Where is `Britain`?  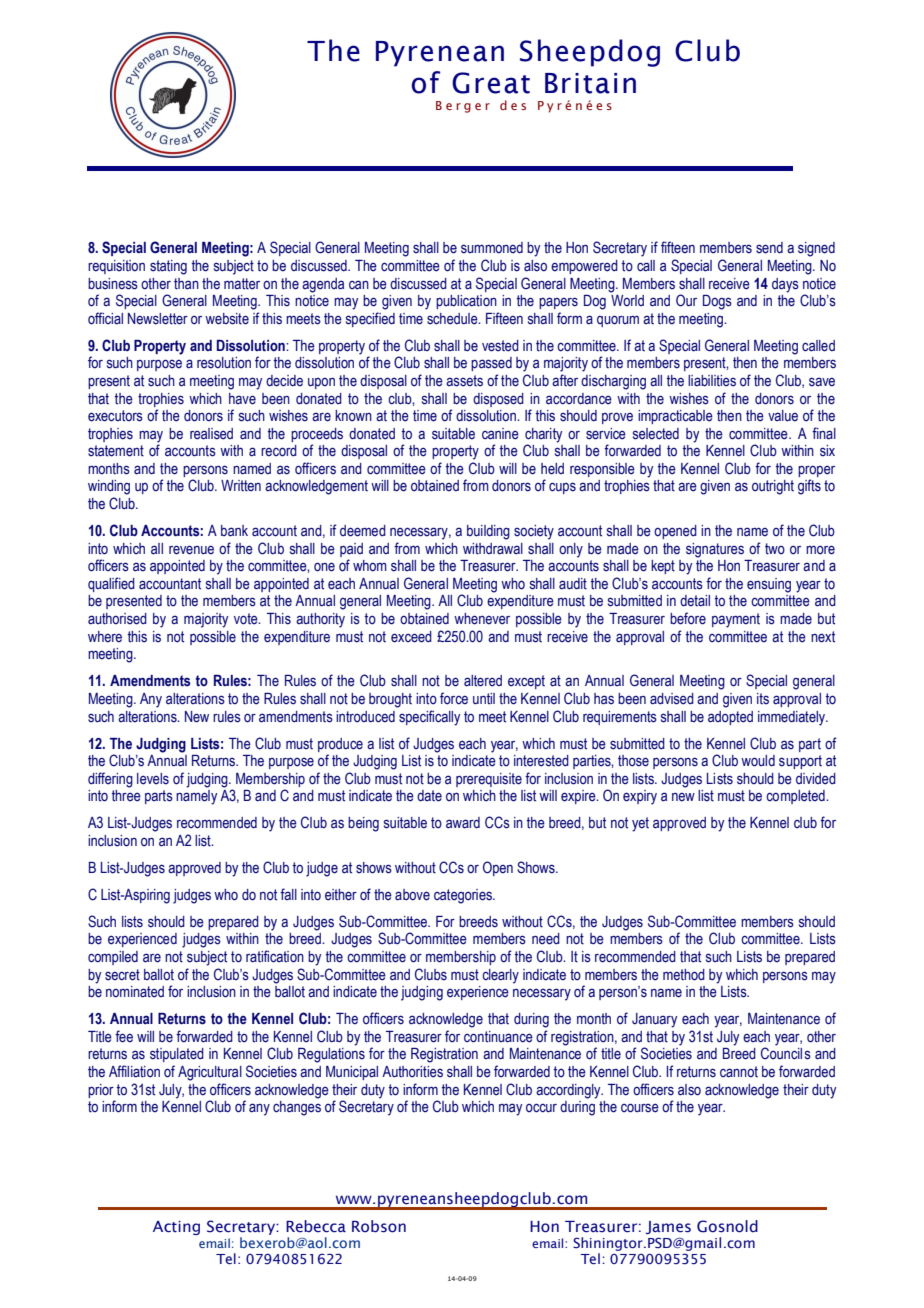 Britain is located at coordinates (590, 83).
